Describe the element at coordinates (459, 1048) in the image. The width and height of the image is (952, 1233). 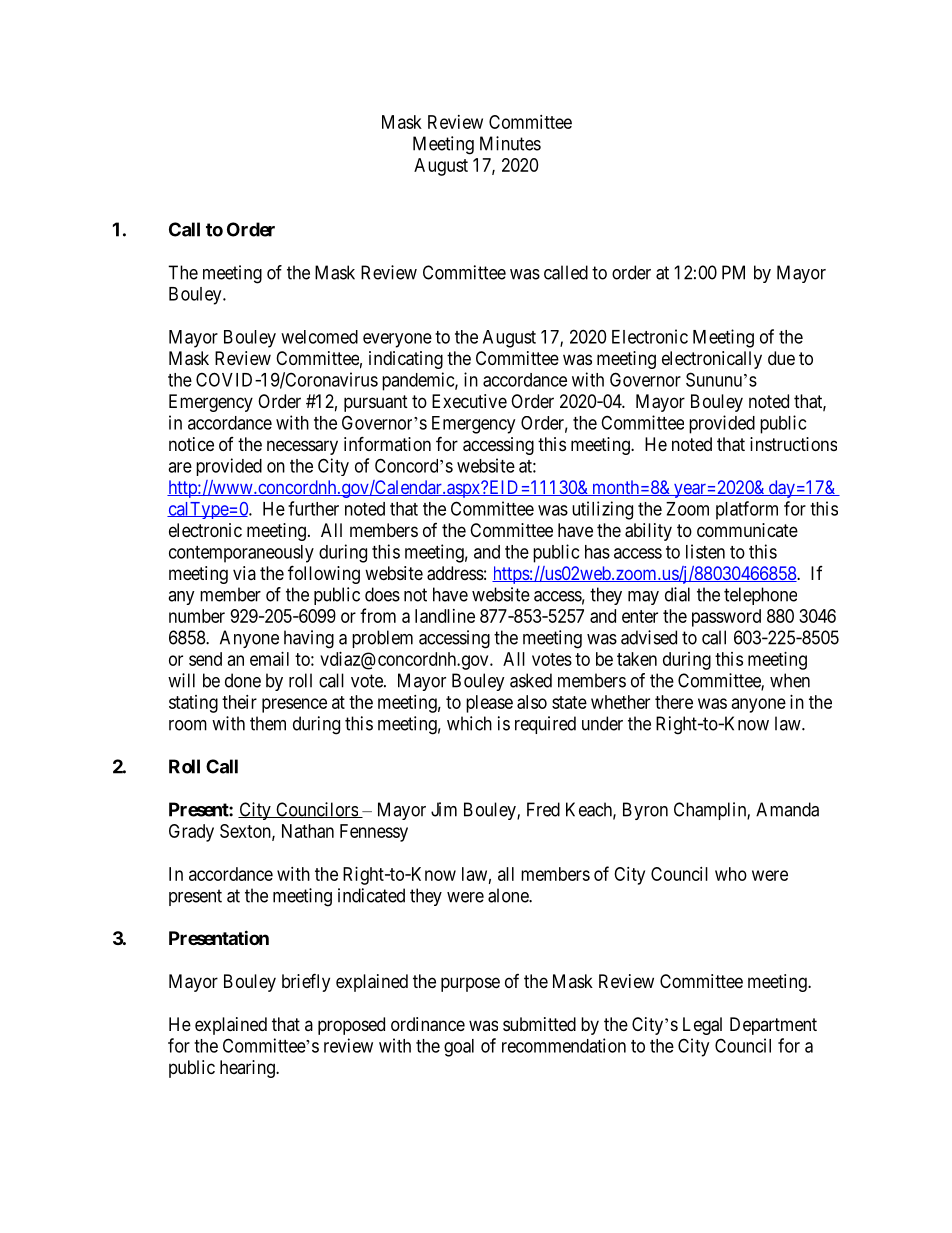
I see `goal` at that location.
